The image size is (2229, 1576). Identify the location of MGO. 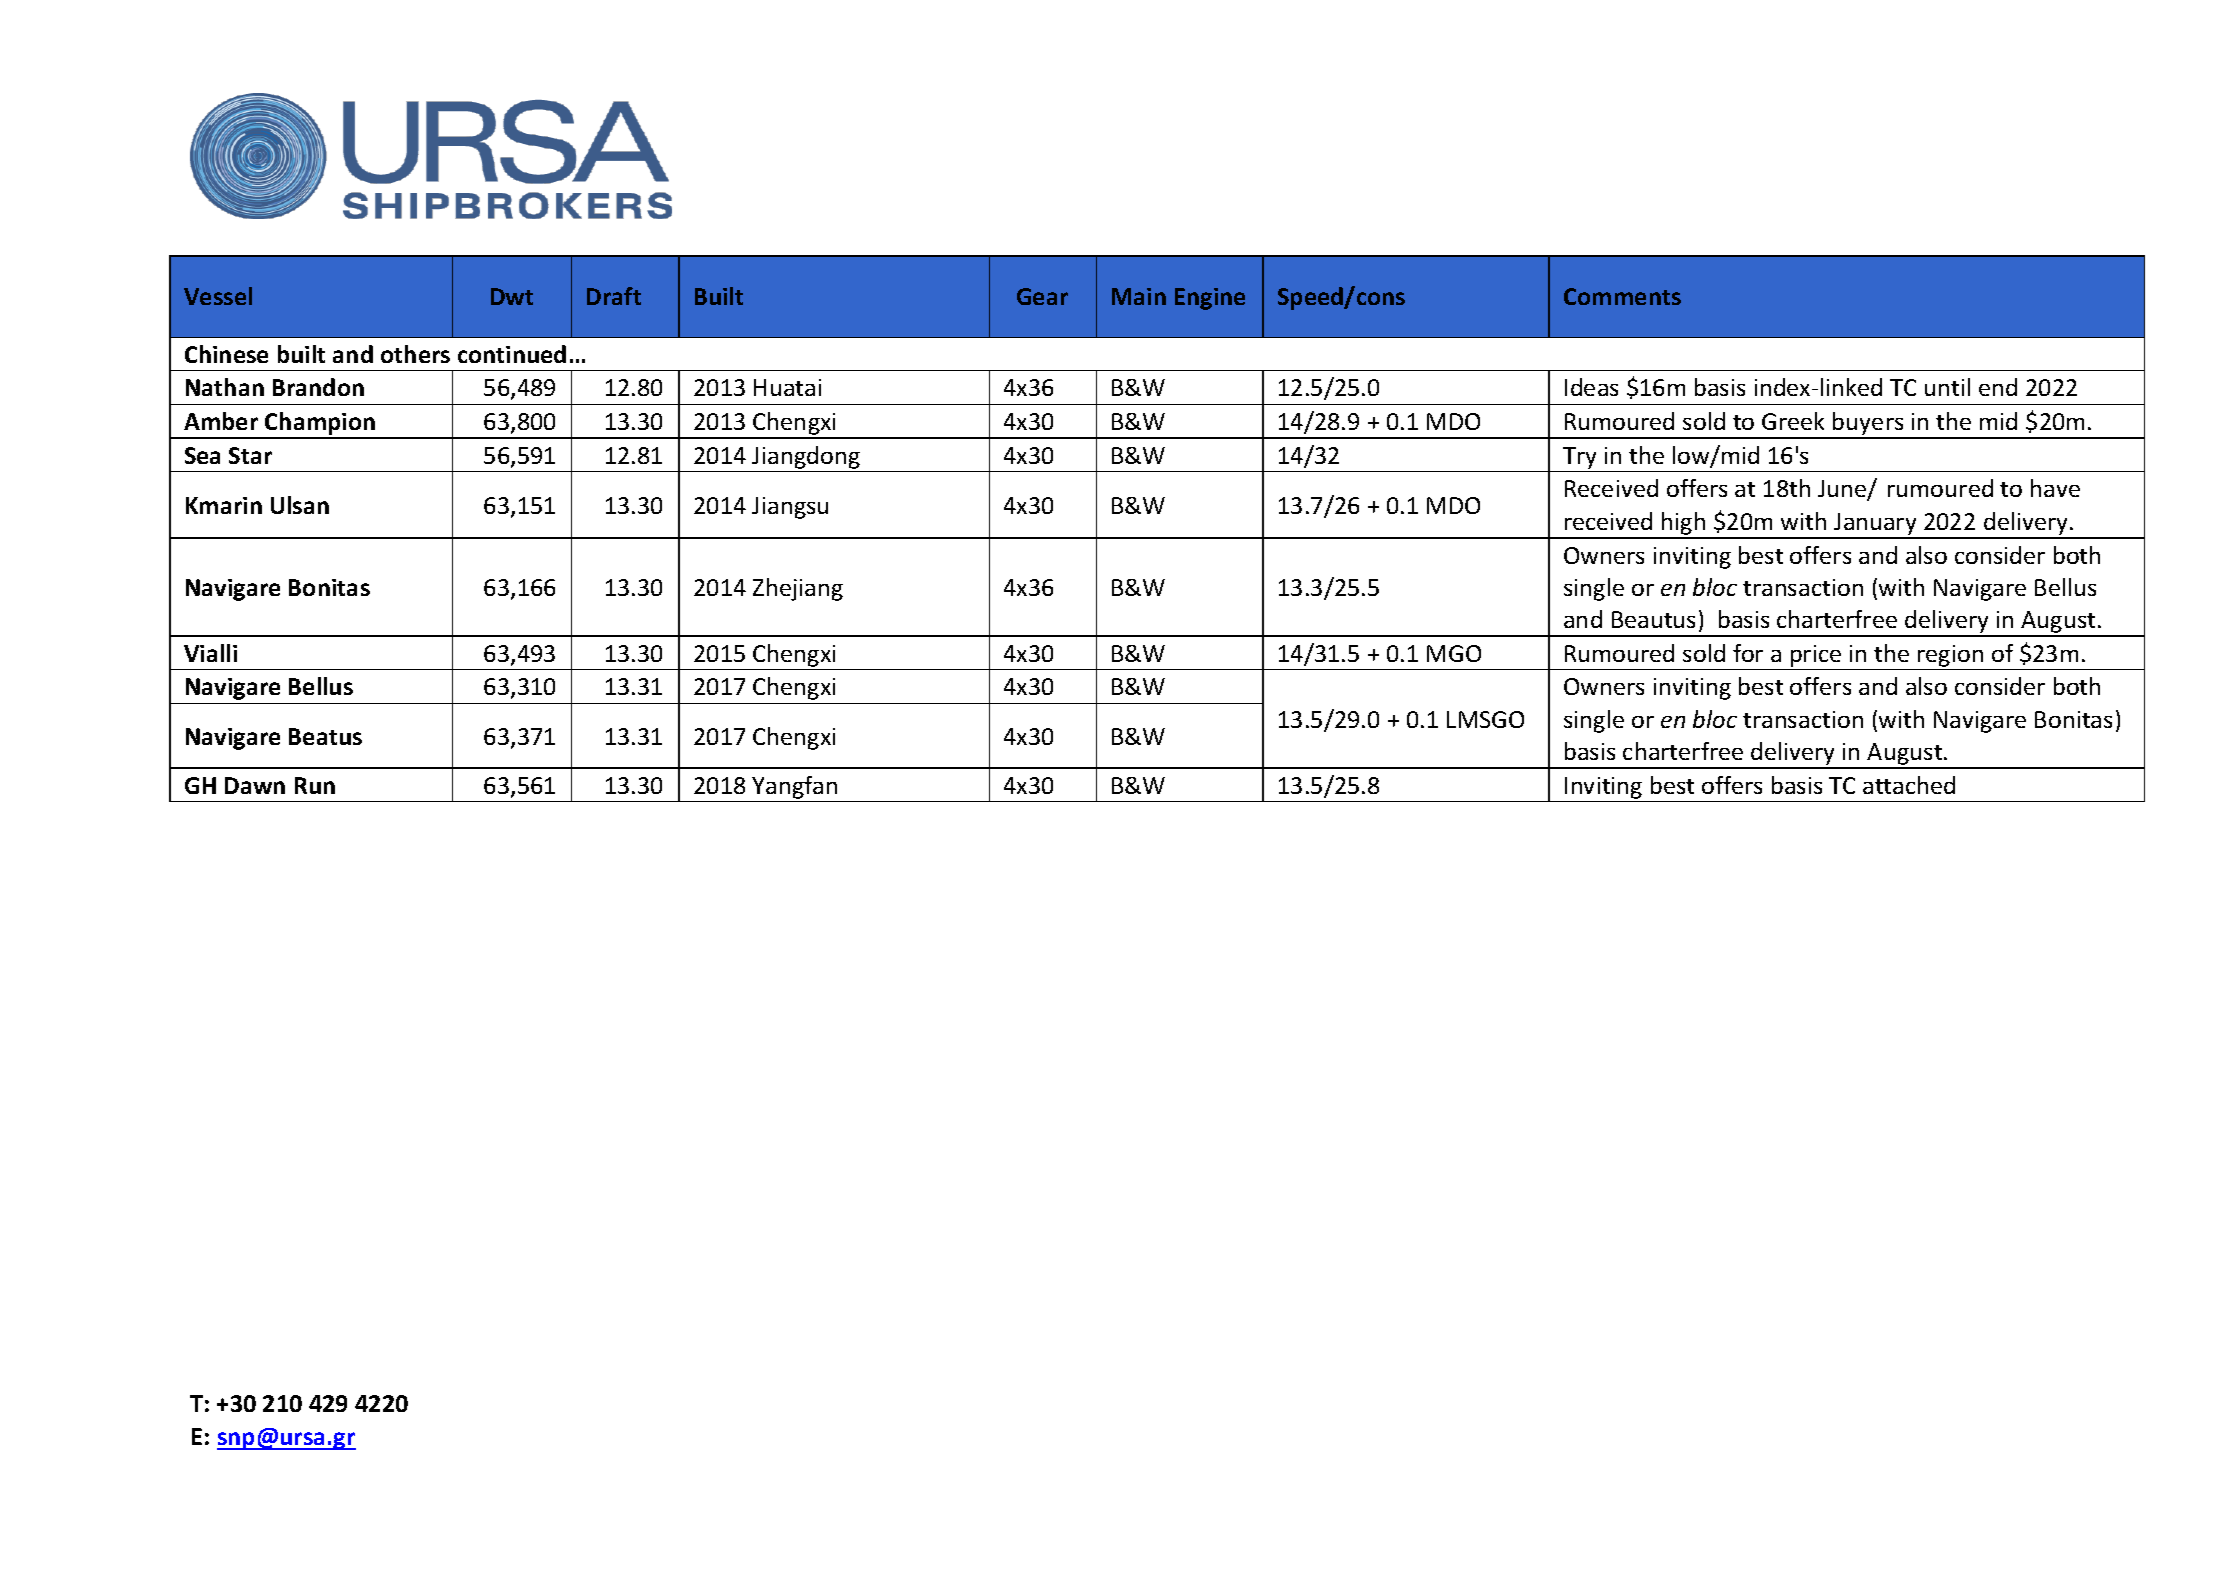
(1454, 653).
